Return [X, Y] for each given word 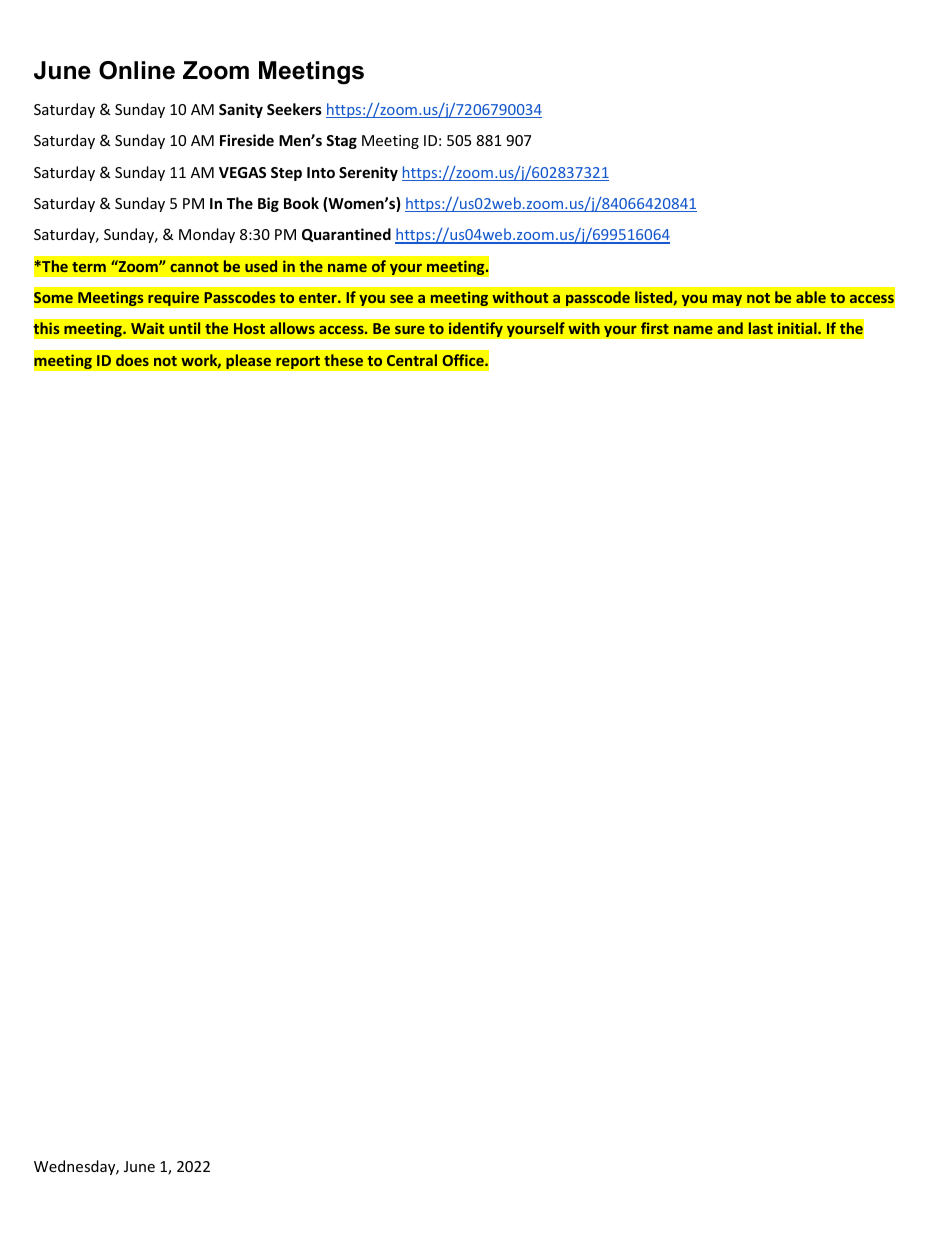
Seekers [294, 109]
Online [137, 70]
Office [464, 360]
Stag [341, 142]
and [730, 328]
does [132, 360]
